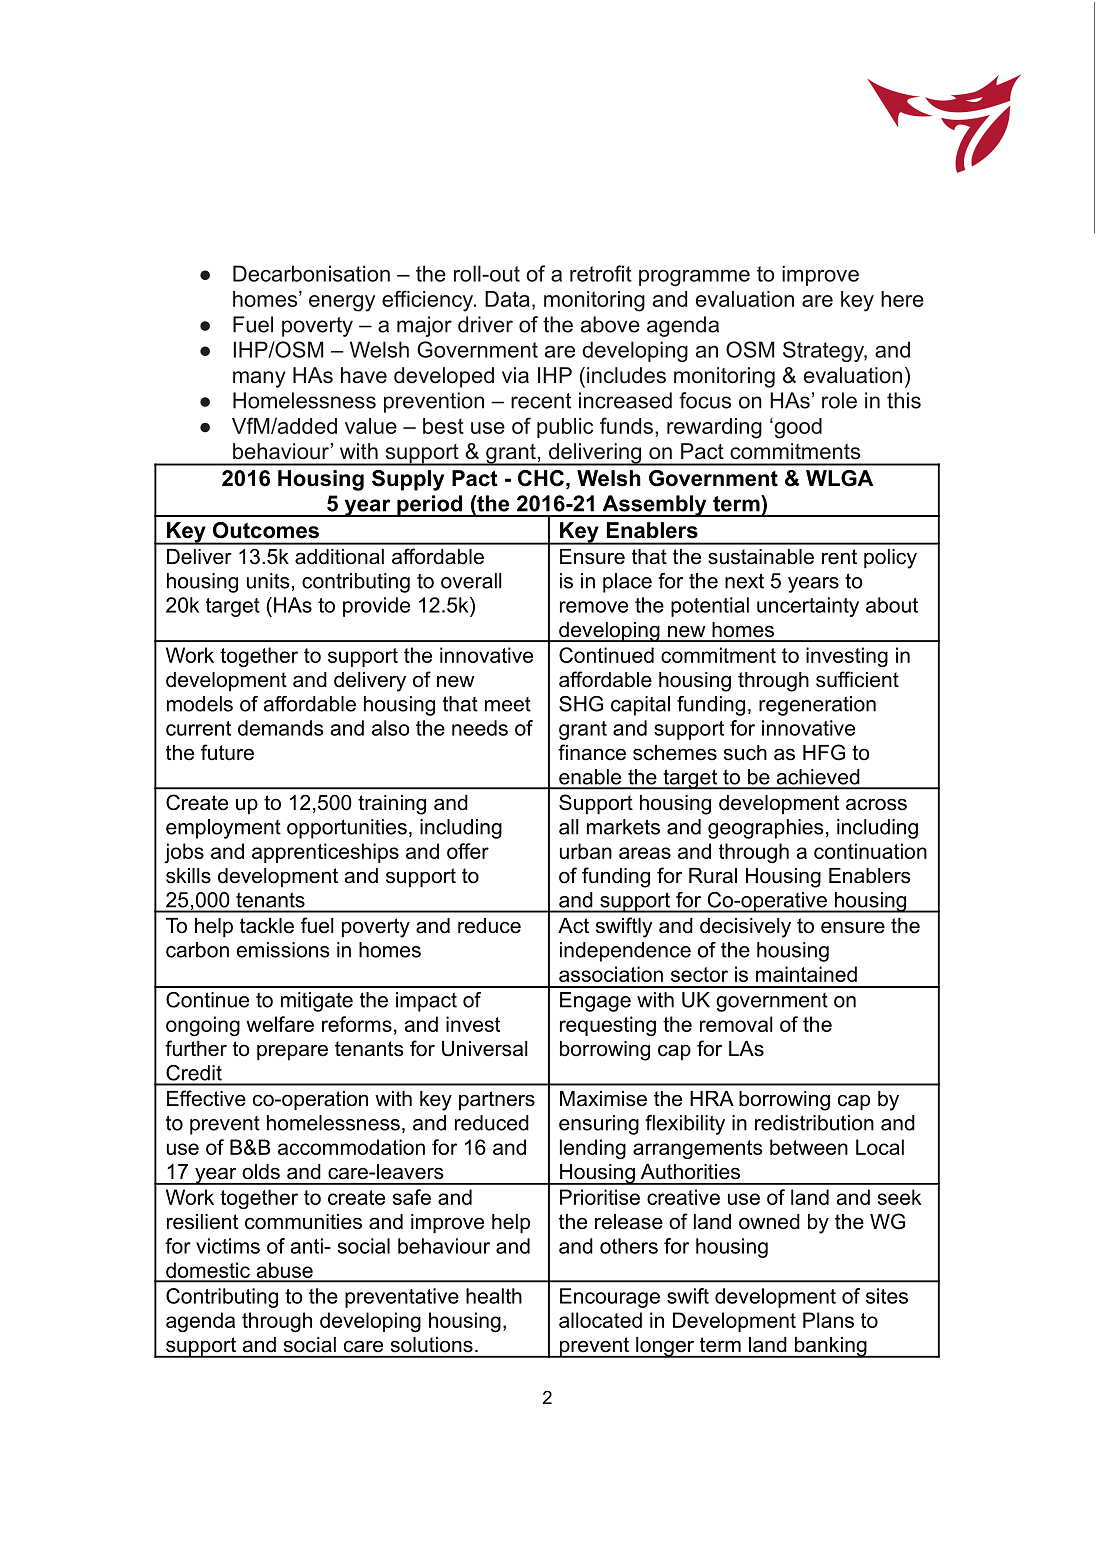 This page has width=1096, height=1549. I want to click on redistribution, so click(814, 1123).
